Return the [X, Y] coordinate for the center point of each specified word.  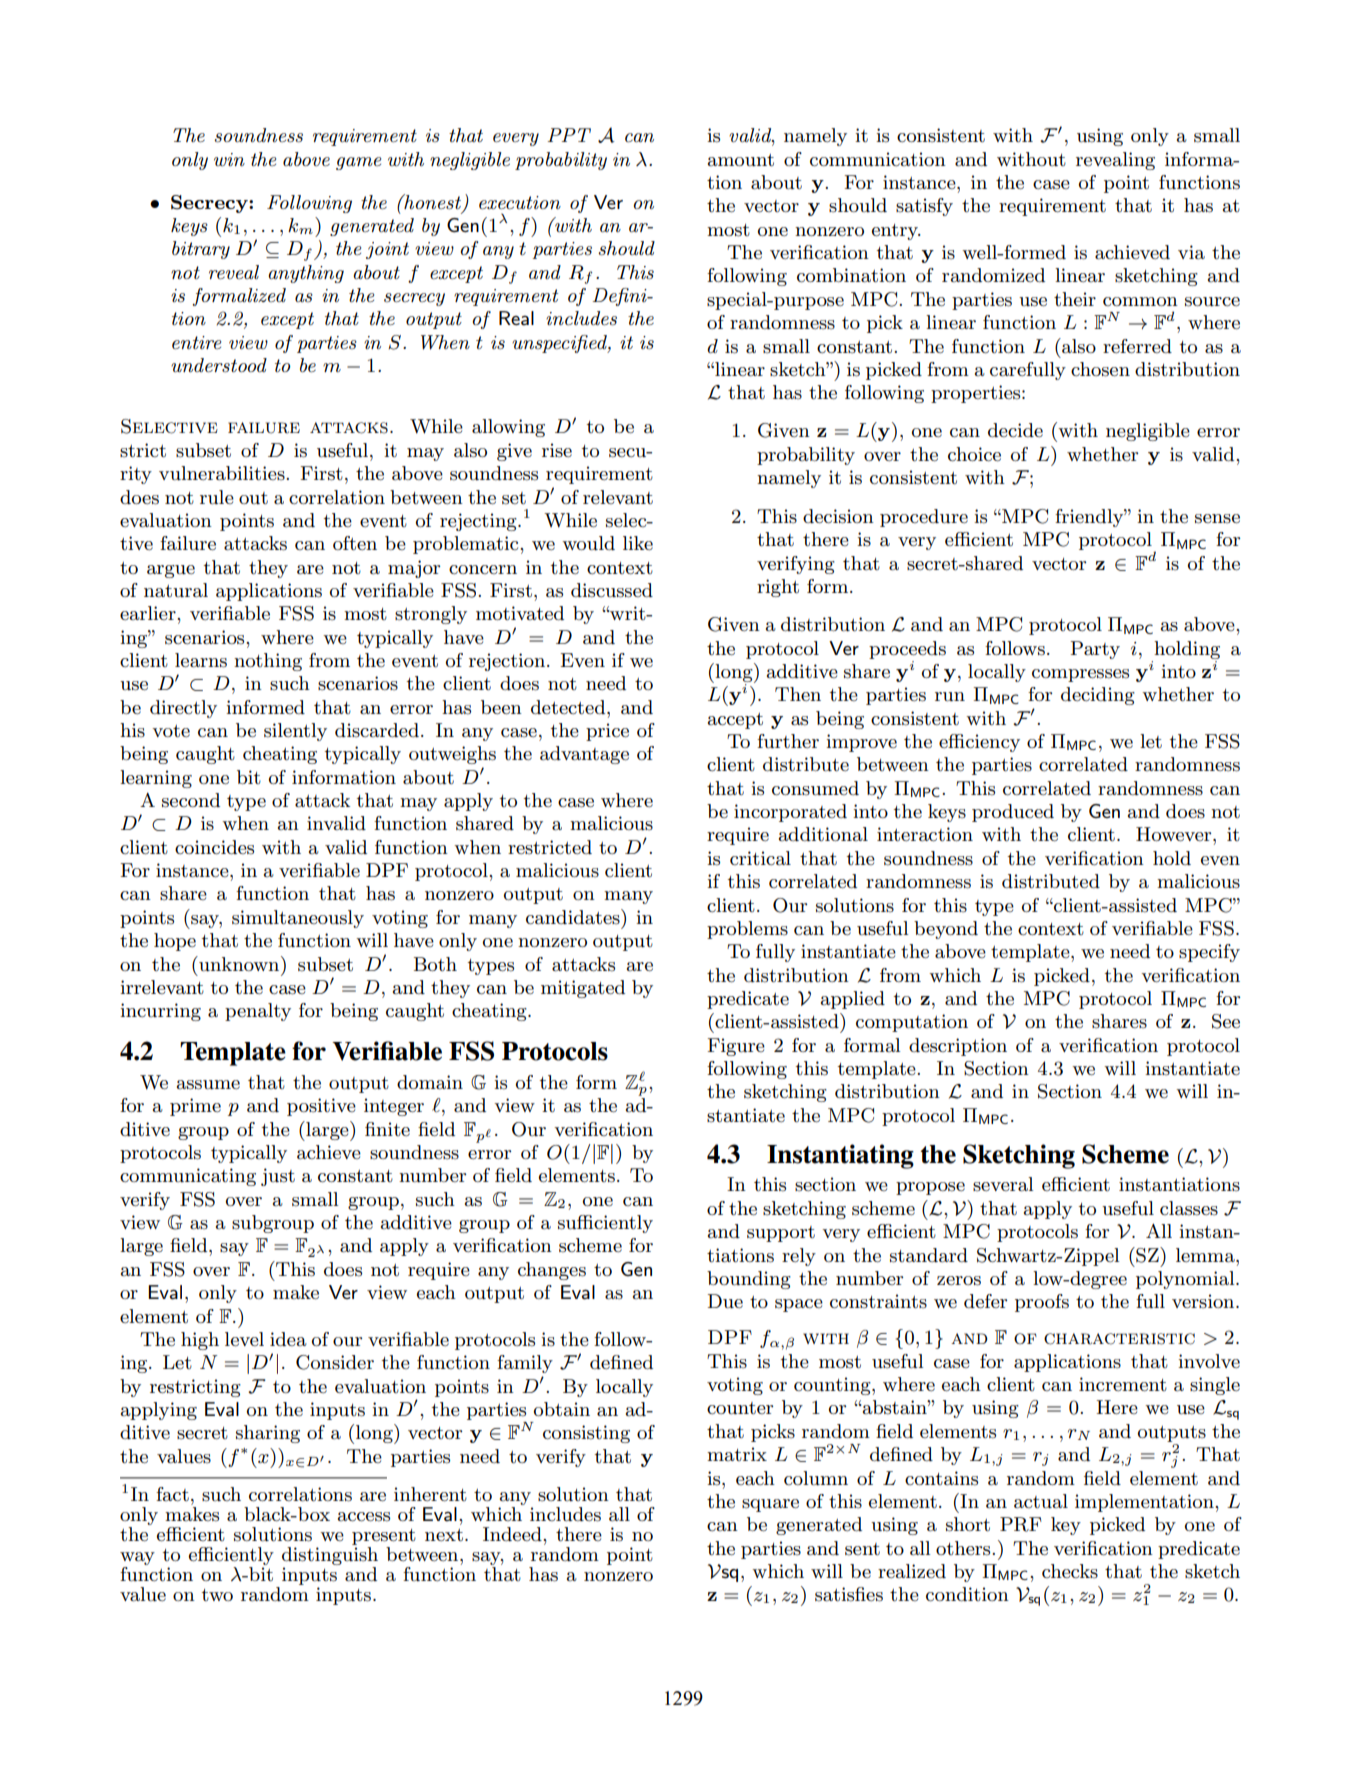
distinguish [330, 1557]
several [1003, 1184]
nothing [268, 662]
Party [1095, 650]
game [358, 163]
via [1191, 252]
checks [1070, 1571]
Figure [736, 1047]
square [770, 1505]
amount [741, 160]
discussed [612, 590]
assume [208, 1085]
